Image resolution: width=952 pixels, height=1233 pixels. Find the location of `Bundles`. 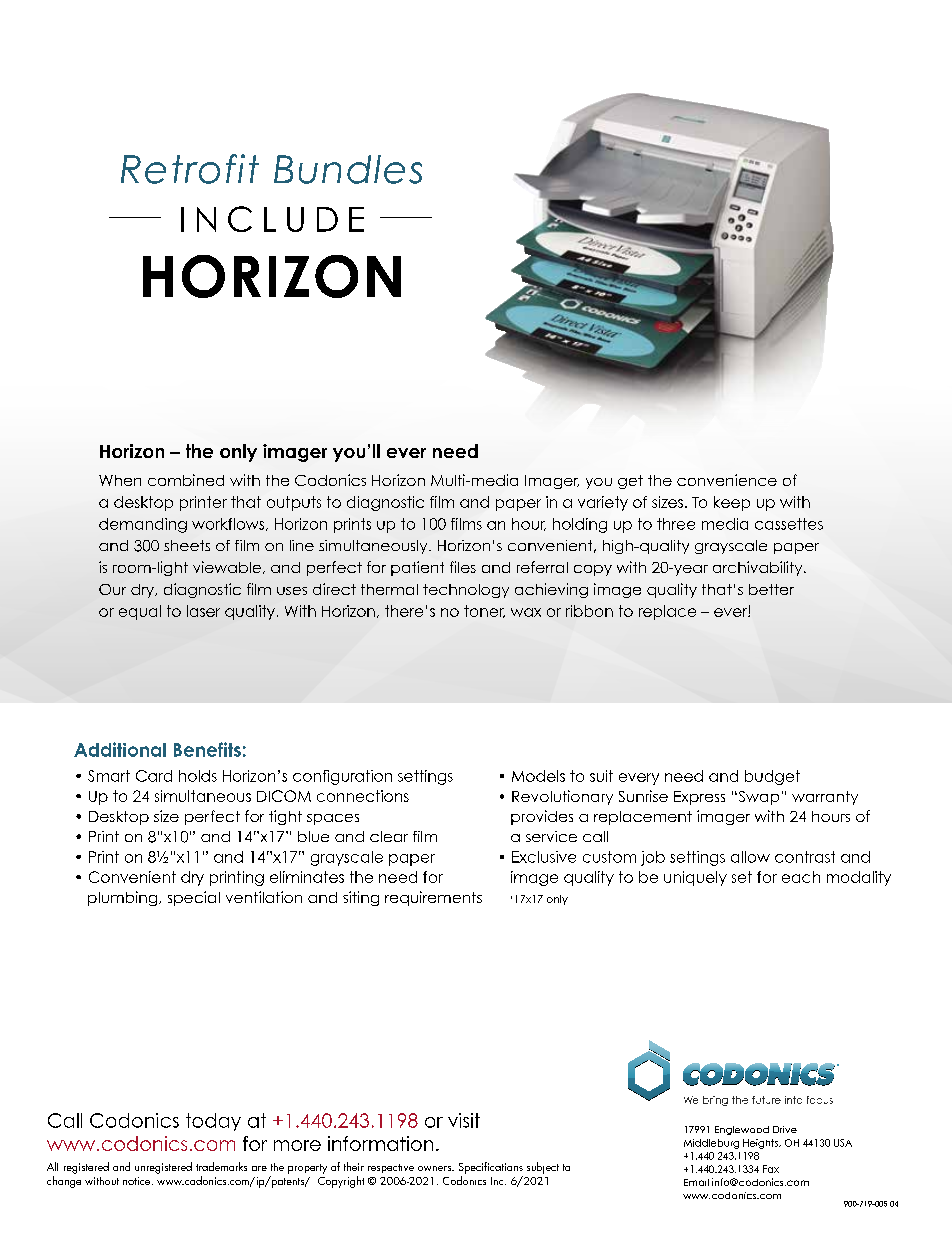

Bundles is located at coordinates (348, 169).
